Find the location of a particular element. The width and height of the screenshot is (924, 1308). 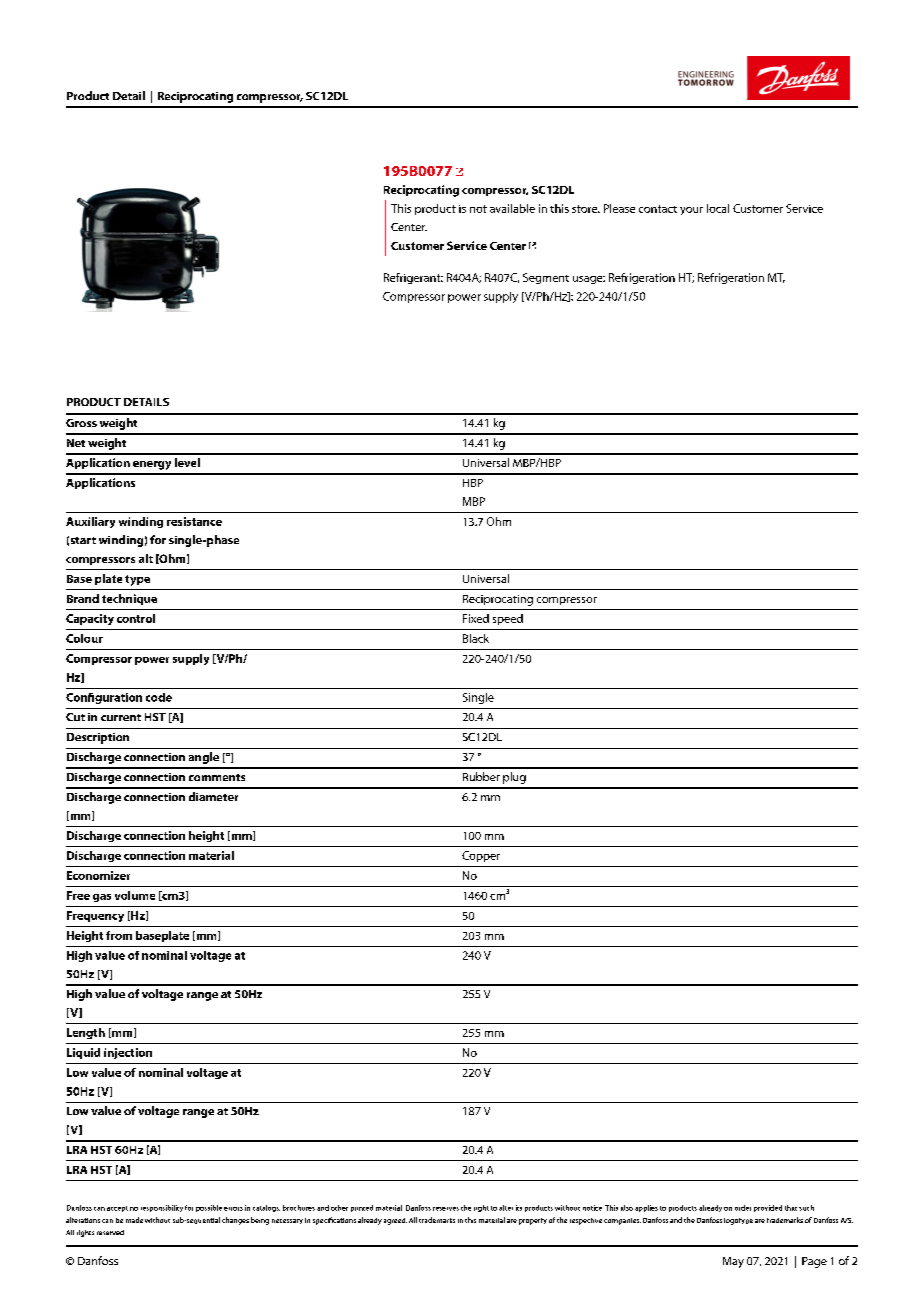

Fixed is located at coordinates (476, 618).
